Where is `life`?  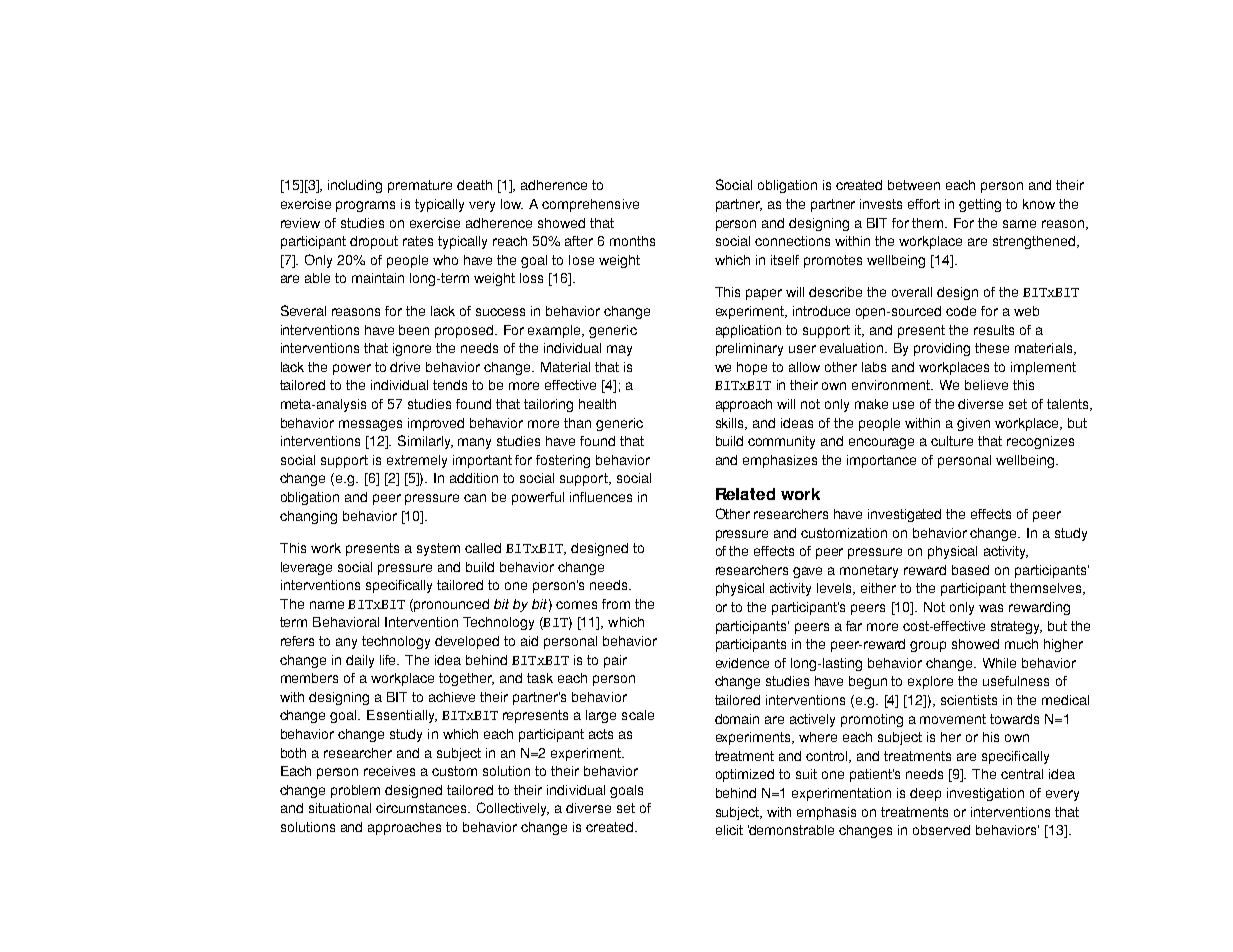 life is located at coordinates (389, 660).
